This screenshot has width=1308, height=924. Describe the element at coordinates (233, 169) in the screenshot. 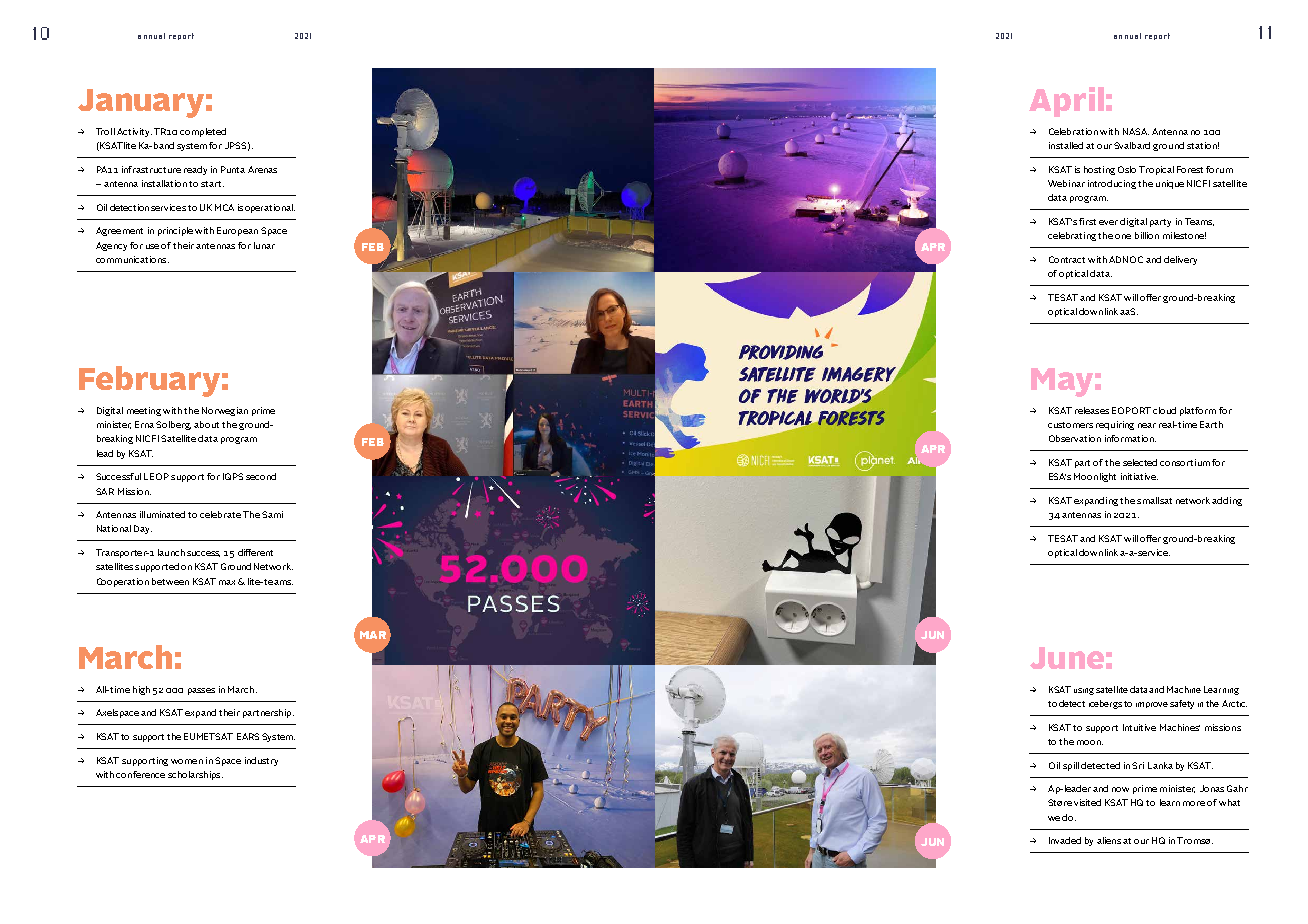

I see `Punta` at that location.
